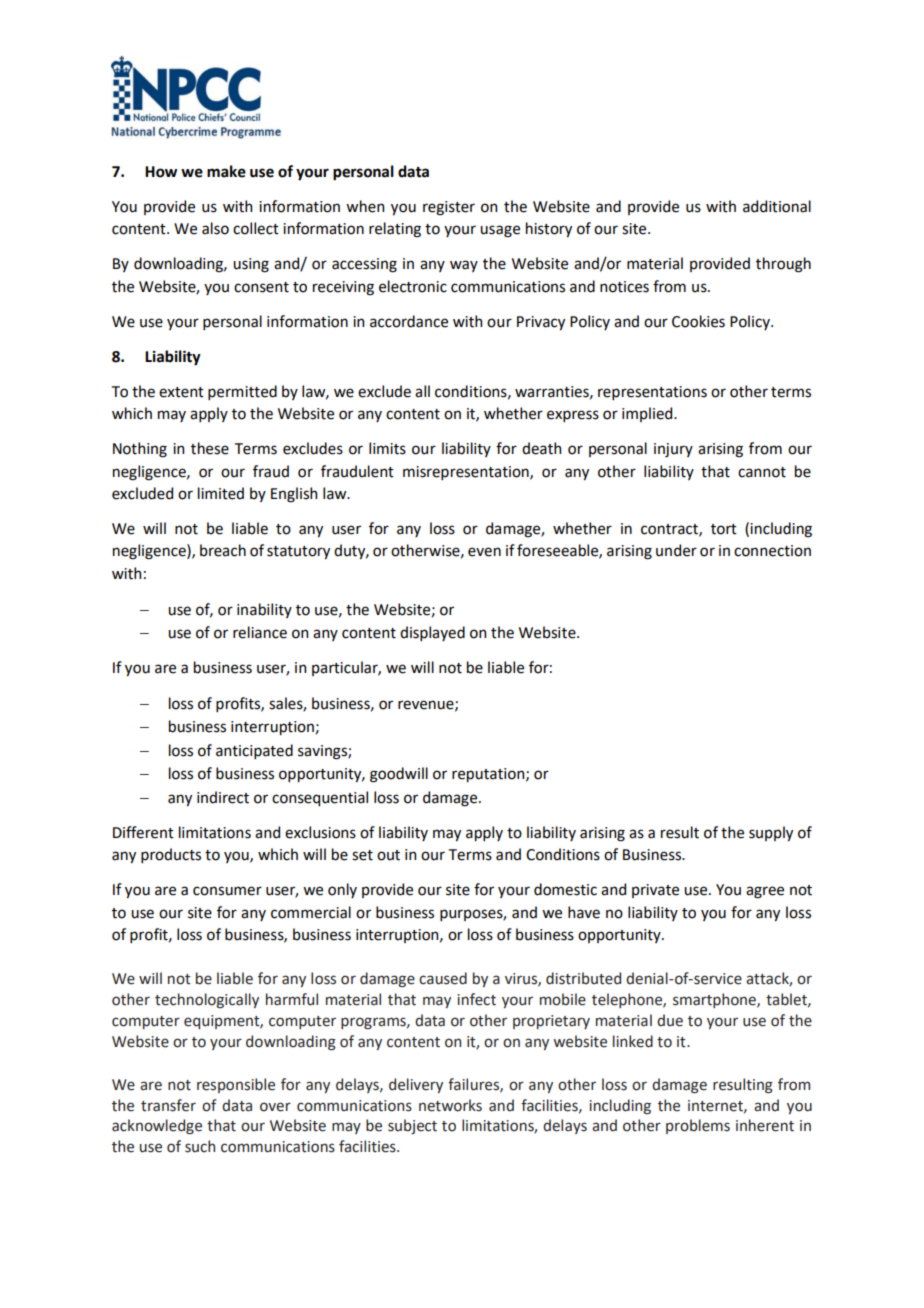 Image resolution: width=924 pixels, height=1308 pixels. What do you see at coordinates (320, 798) in the screenshot?
I see `consequential` at bounding box center [320, 798].
